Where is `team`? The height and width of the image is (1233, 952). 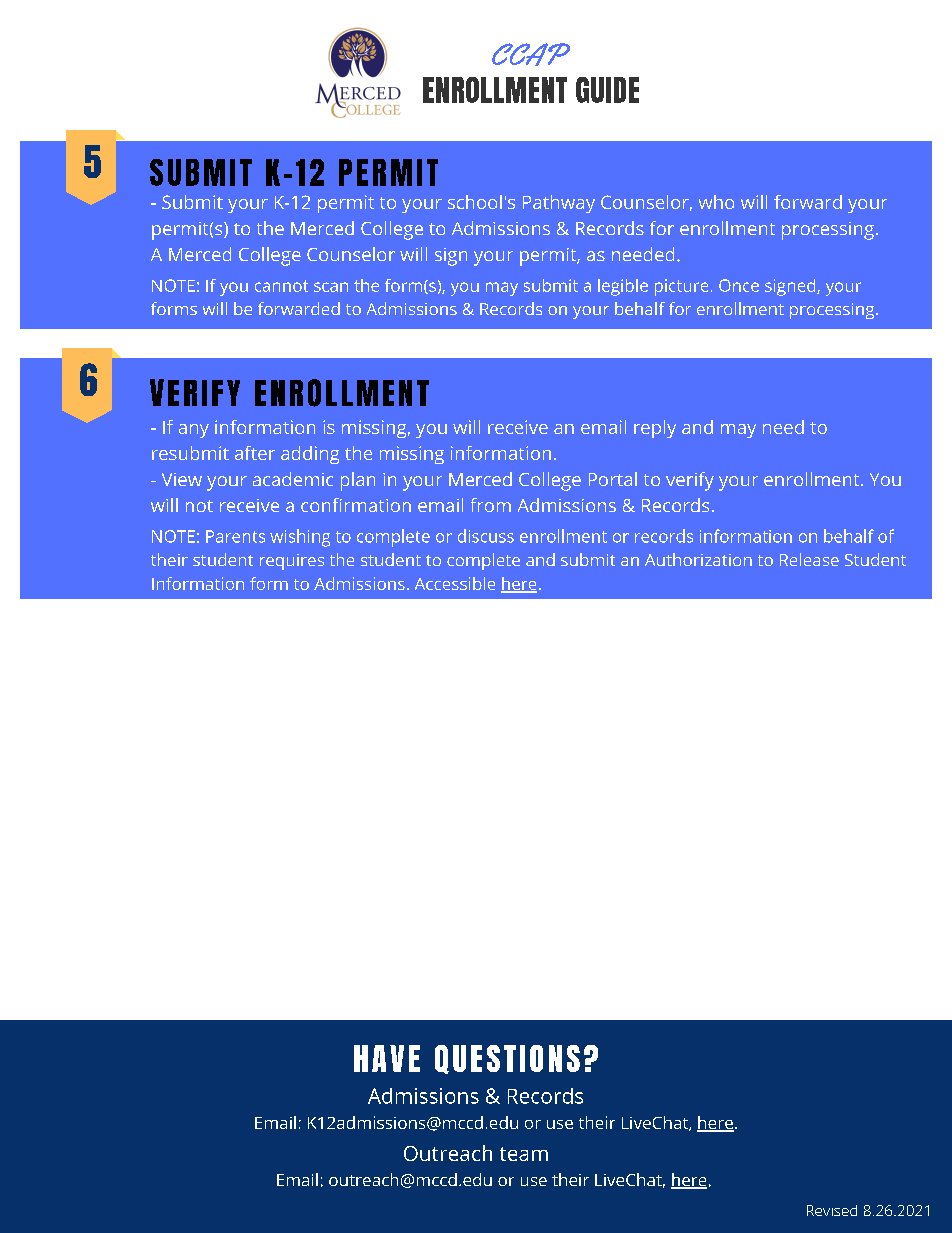 team is located at coordinates (524, 1154).
